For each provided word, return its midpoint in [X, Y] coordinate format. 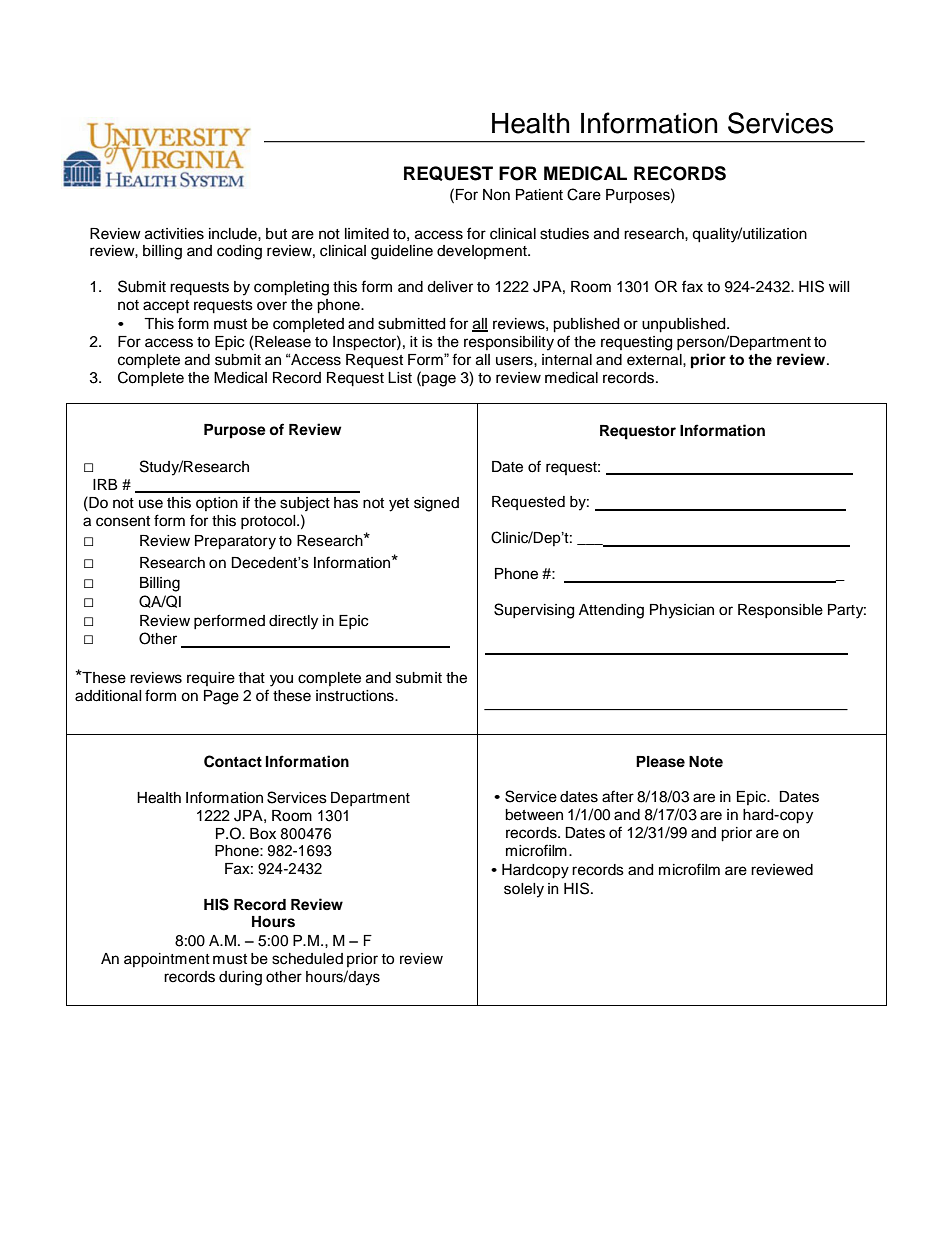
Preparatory [235, 542]
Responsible [780, 611]
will [839, 286]
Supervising [534, 611]
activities [174, 234]
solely [524, 890]
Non [496, 195]
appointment [167, 960]
